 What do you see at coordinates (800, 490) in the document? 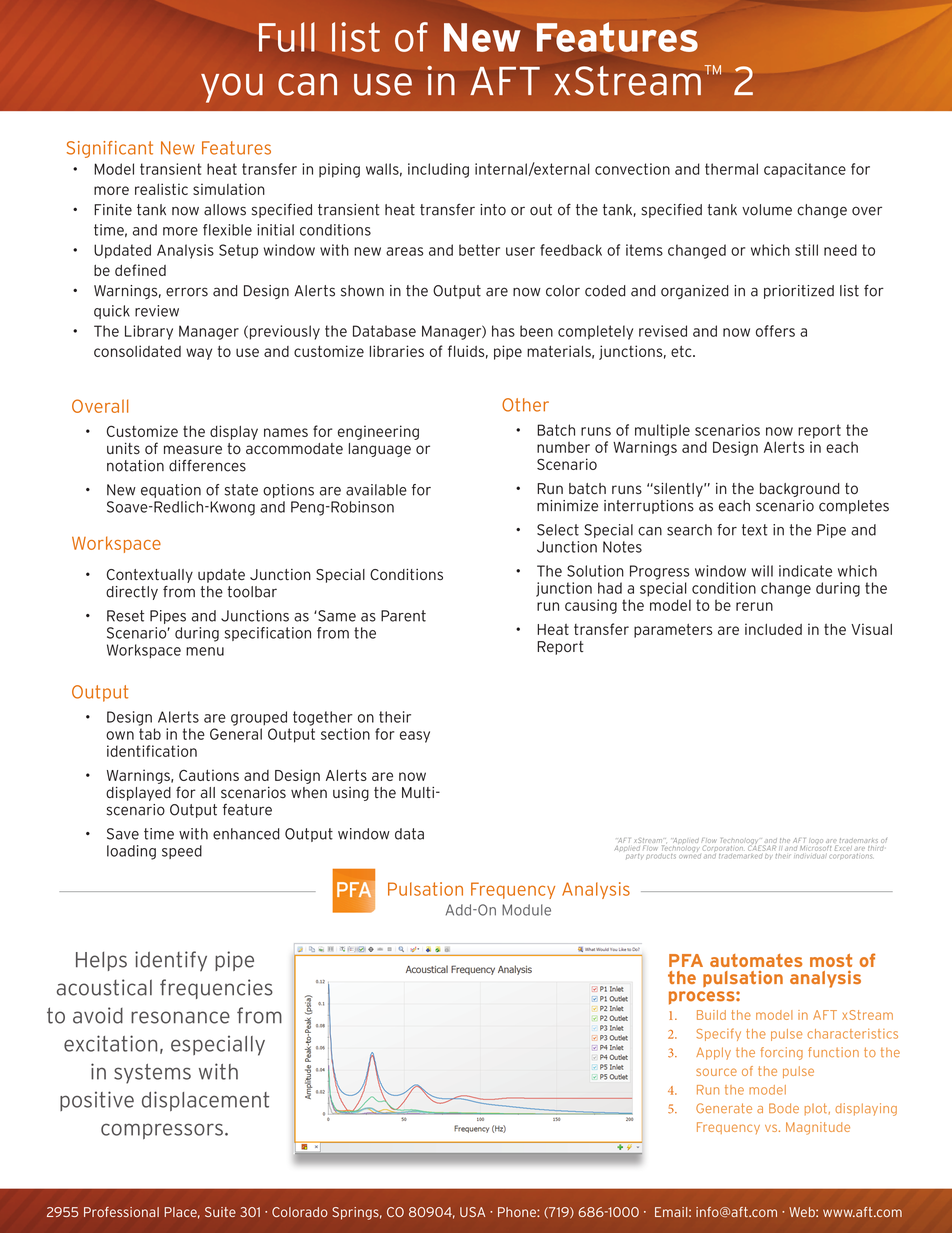
I see `background` at bounding box center [800, 490].
